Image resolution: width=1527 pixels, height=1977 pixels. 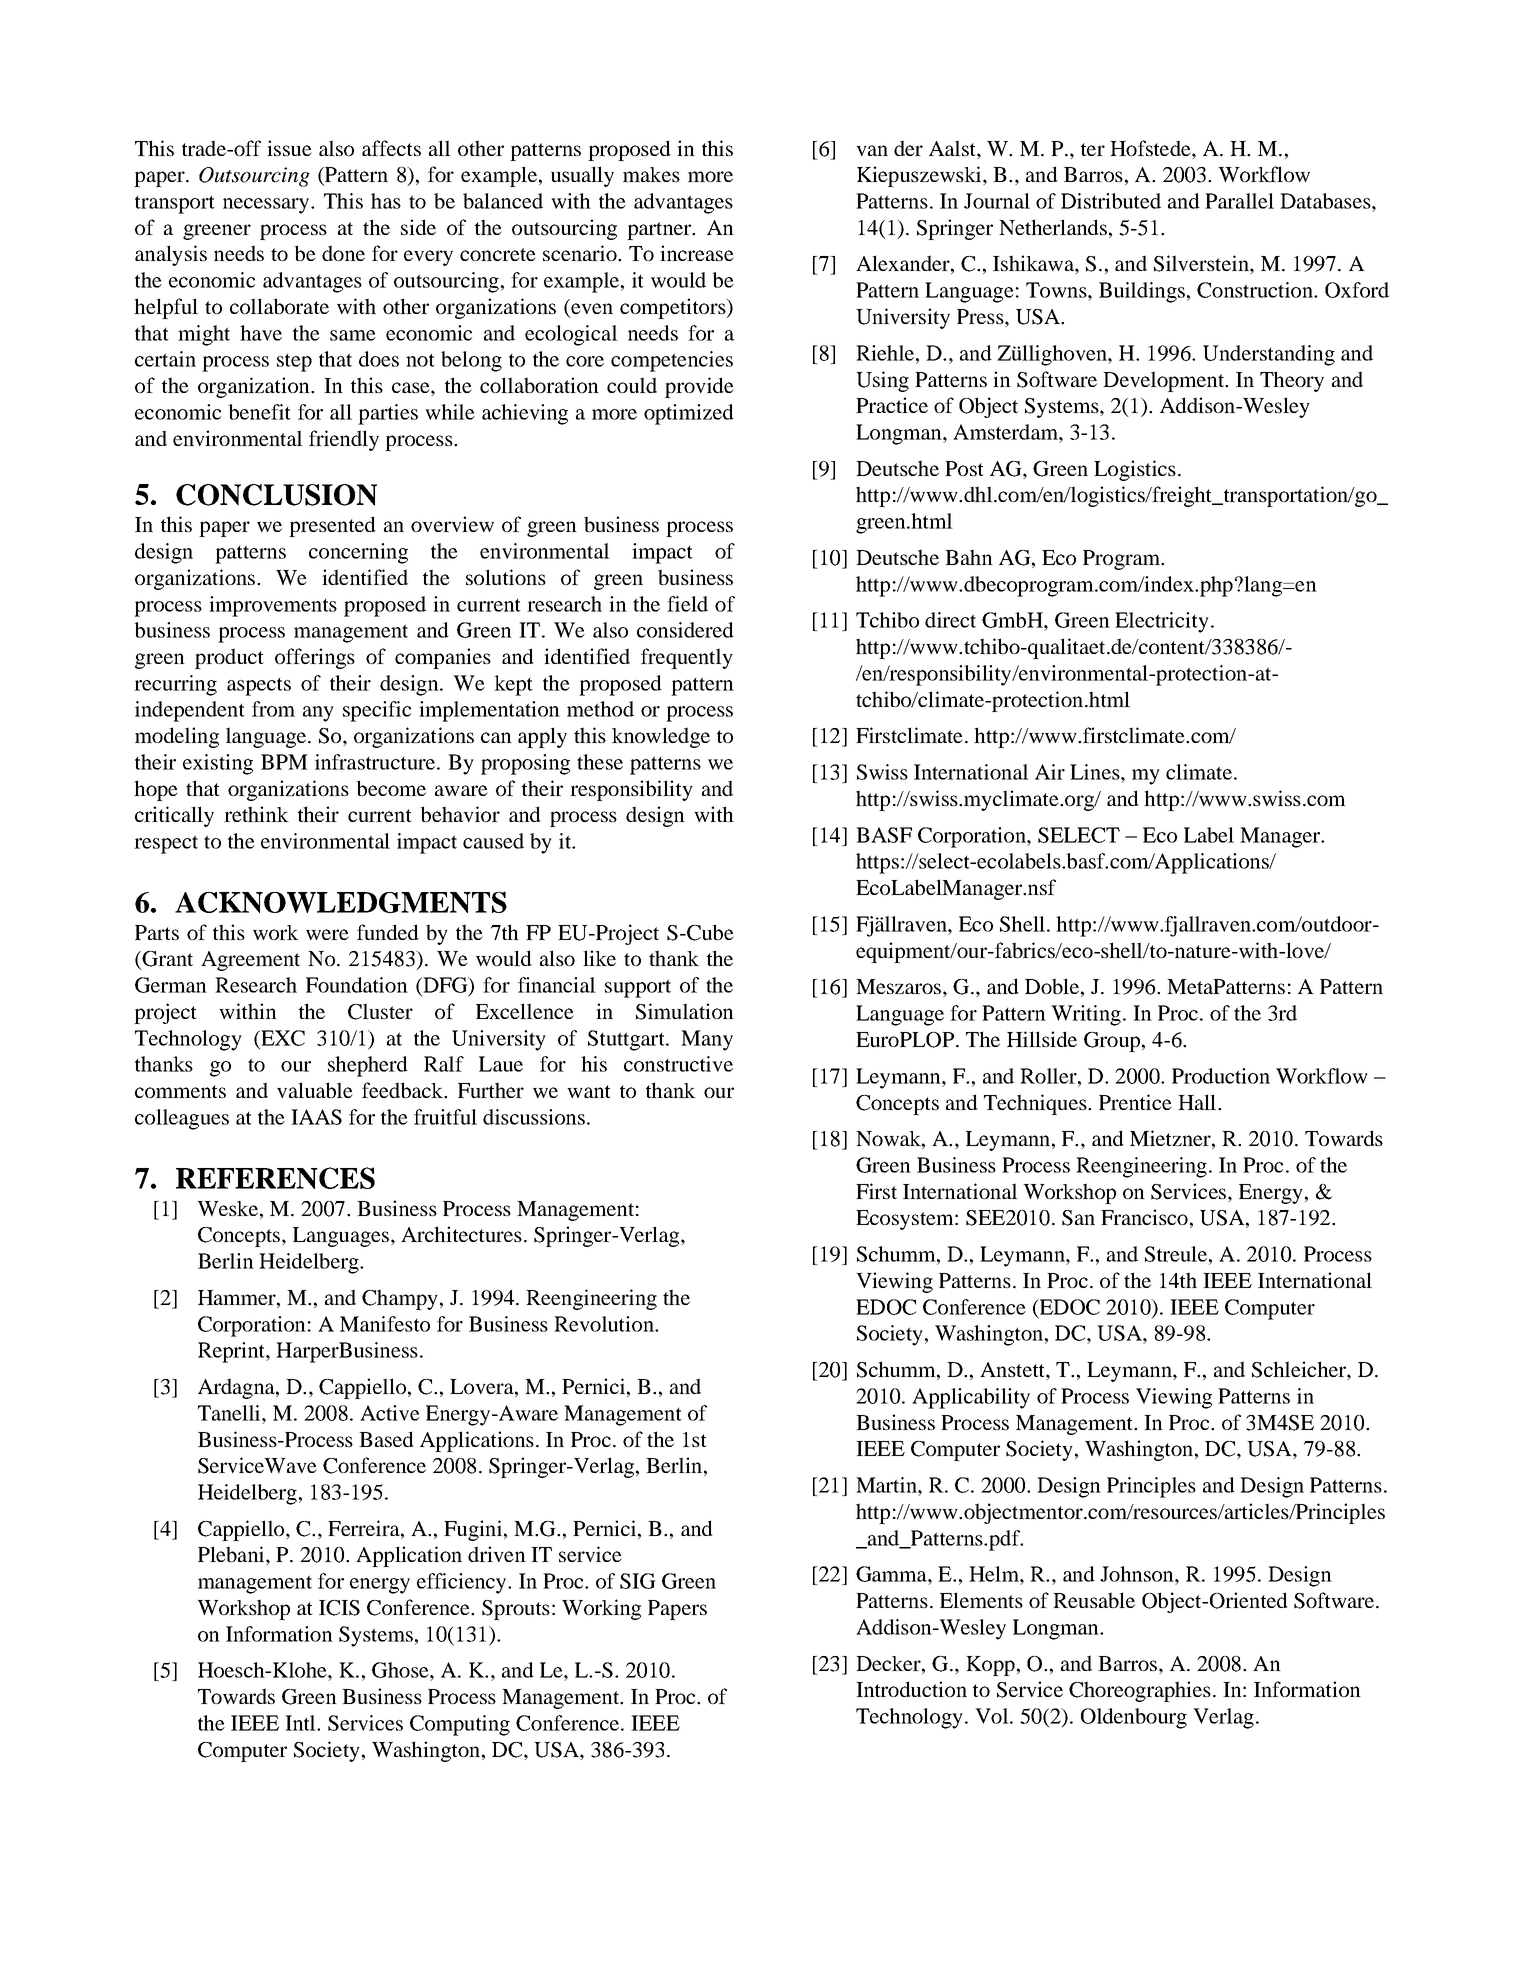 I want to click on Introduction, so click(x=911, y=1689).
